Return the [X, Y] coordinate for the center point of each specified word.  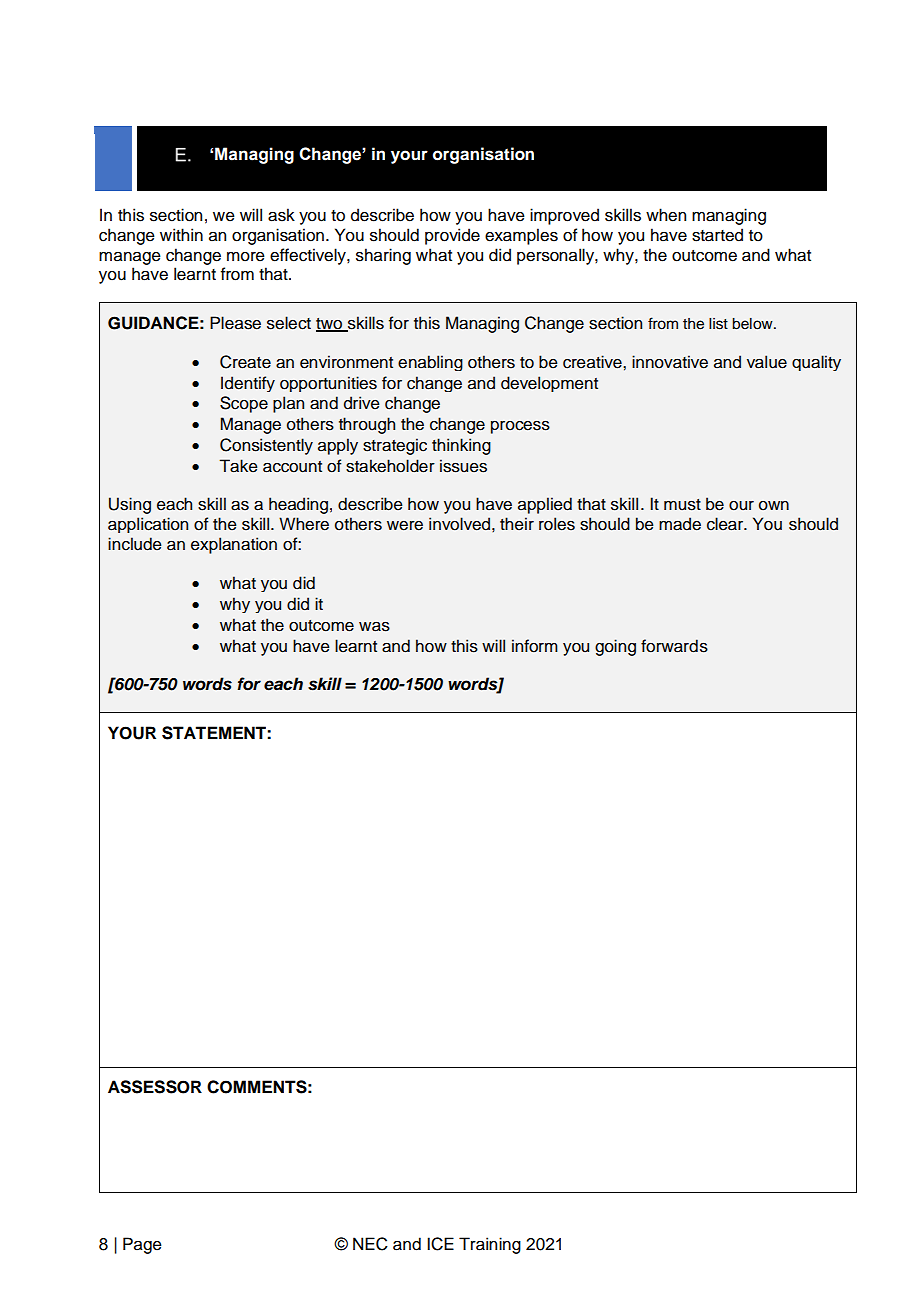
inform [535, 646]
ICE [440, 1244]
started [717, 235]
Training [490, 1245]
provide [452, 236]
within [181, 234]
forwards [674, 646]
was [374, 627]
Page [142, 1245]
